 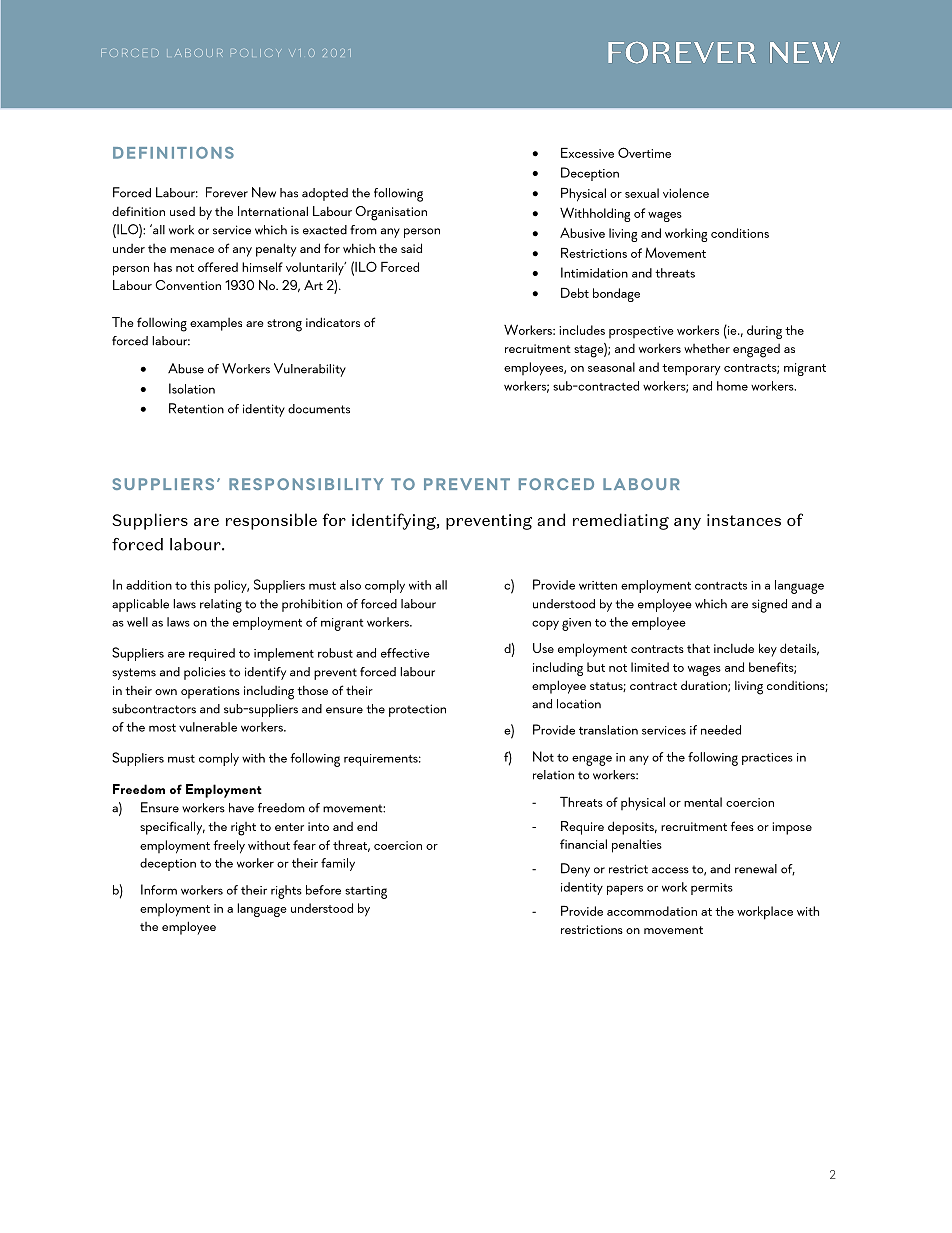 What do you see at coordinates (686, 193) in the screenshot?
I see `violence` at bounding box center [686, 193].
